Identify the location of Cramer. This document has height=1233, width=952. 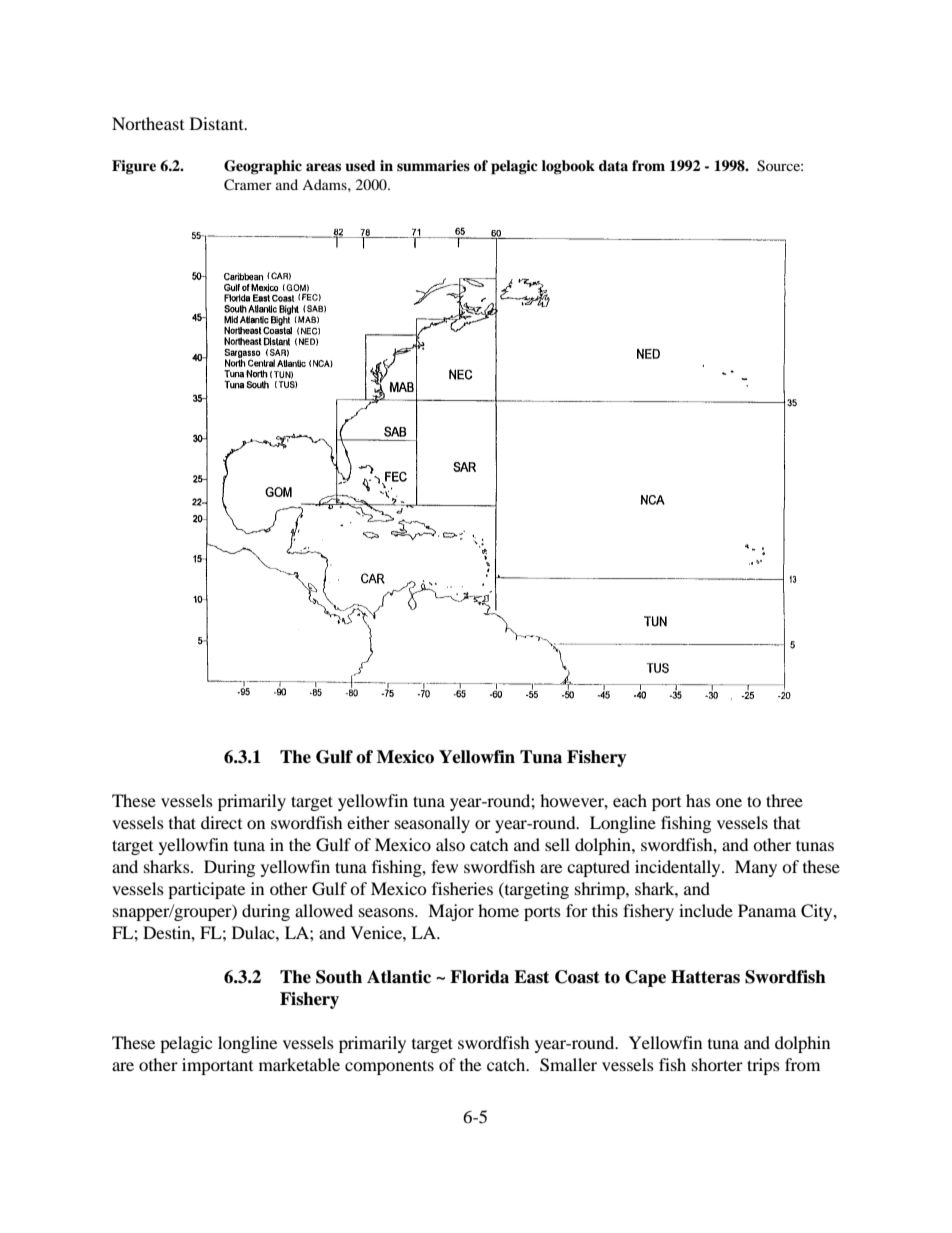
(248, 185).
